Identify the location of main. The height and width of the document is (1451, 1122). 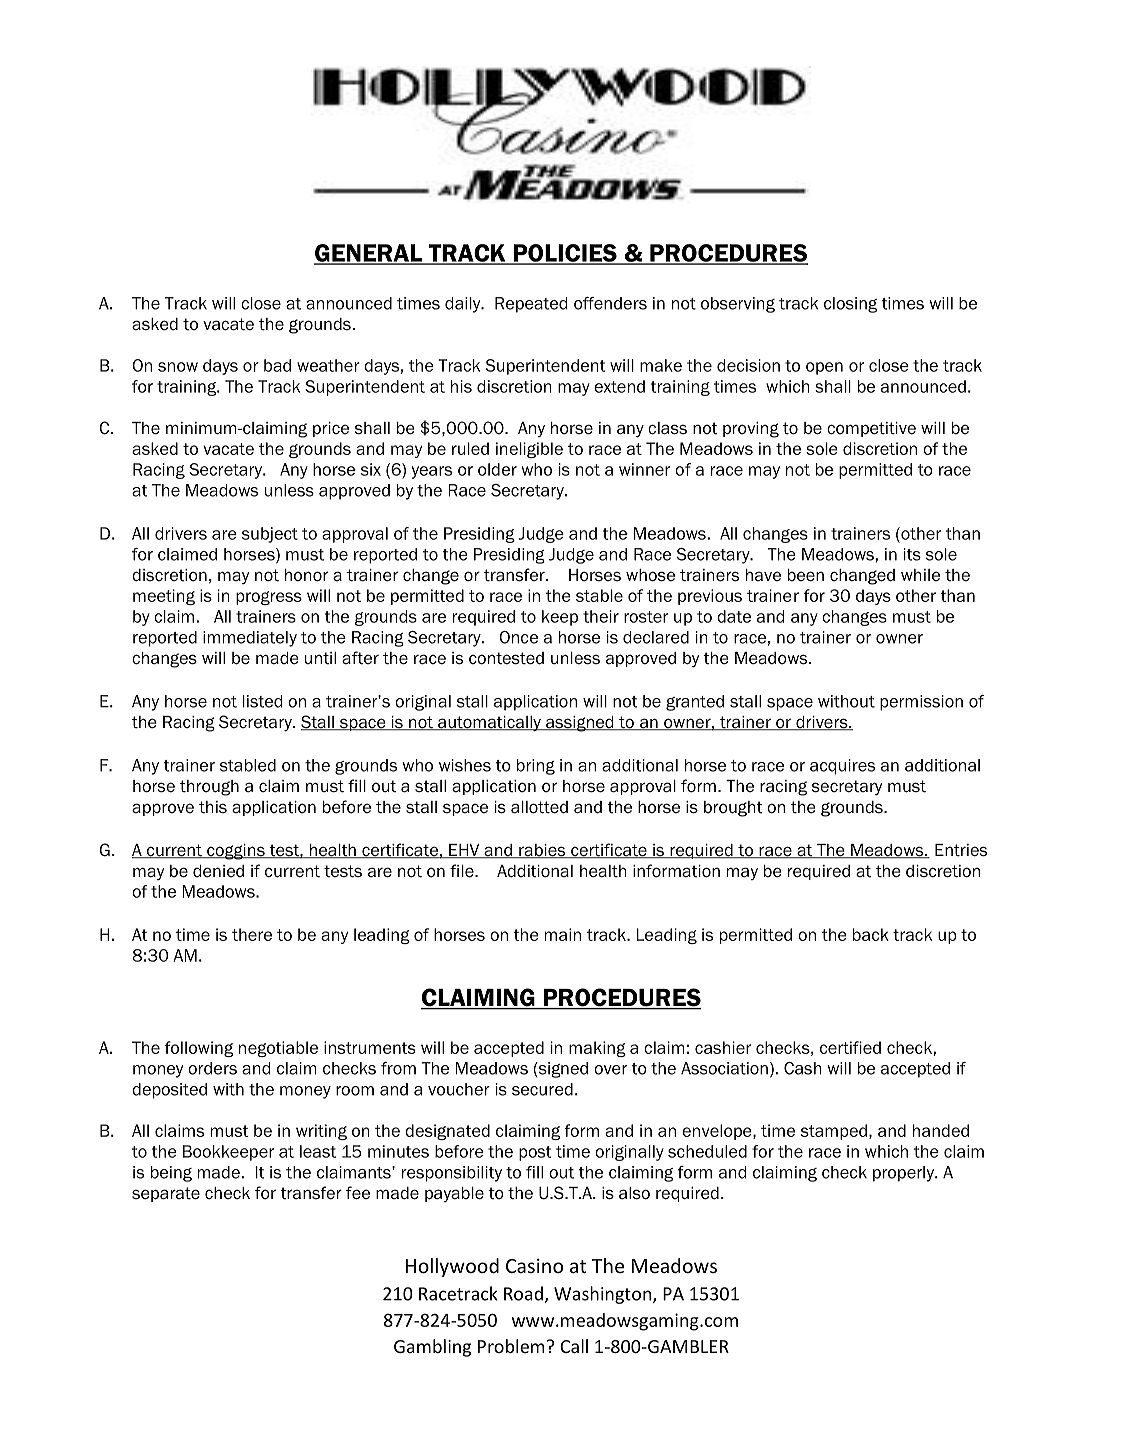
(563, 934).
